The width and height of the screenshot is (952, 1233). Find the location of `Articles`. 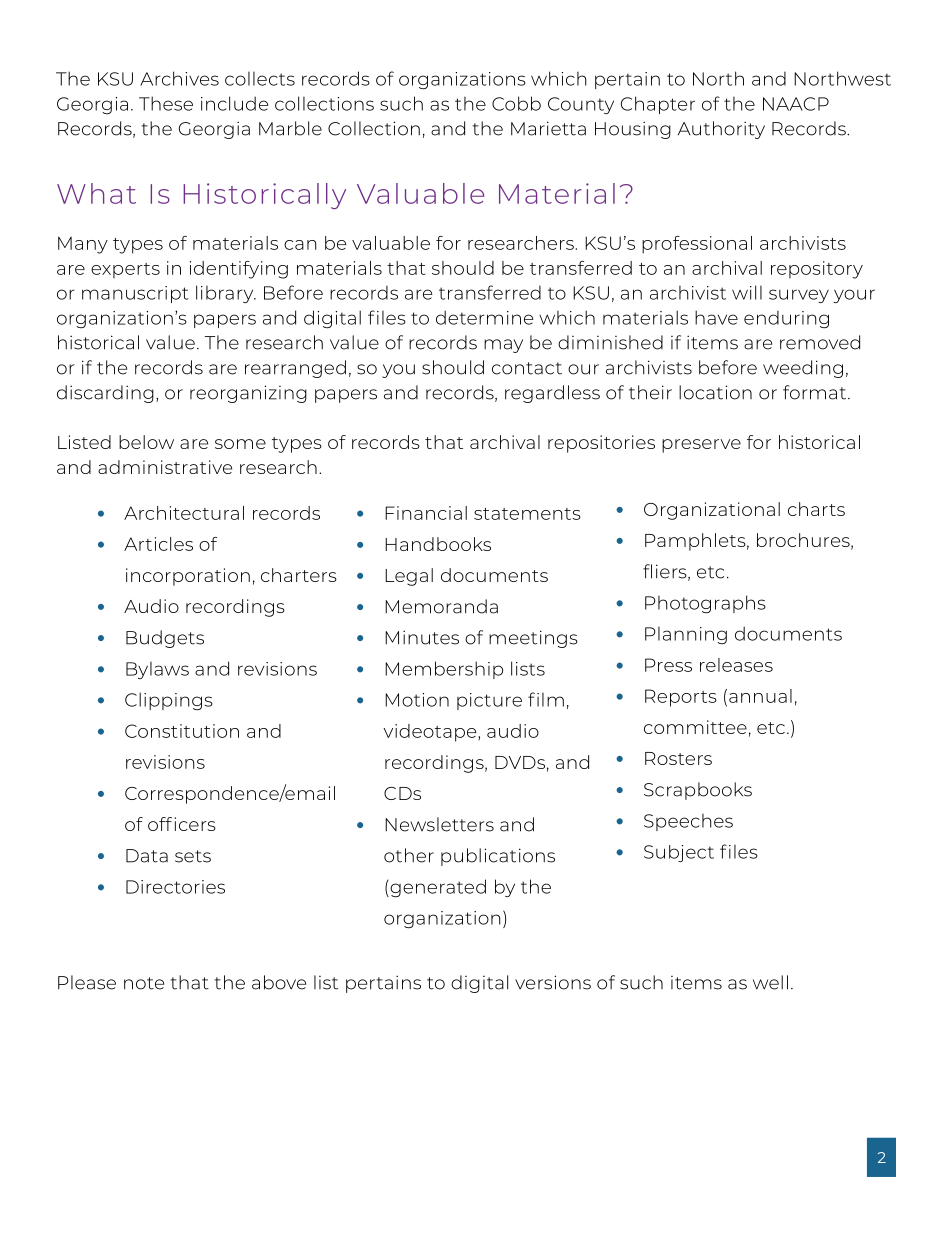

Articles is located at coordinates (158, 544).
